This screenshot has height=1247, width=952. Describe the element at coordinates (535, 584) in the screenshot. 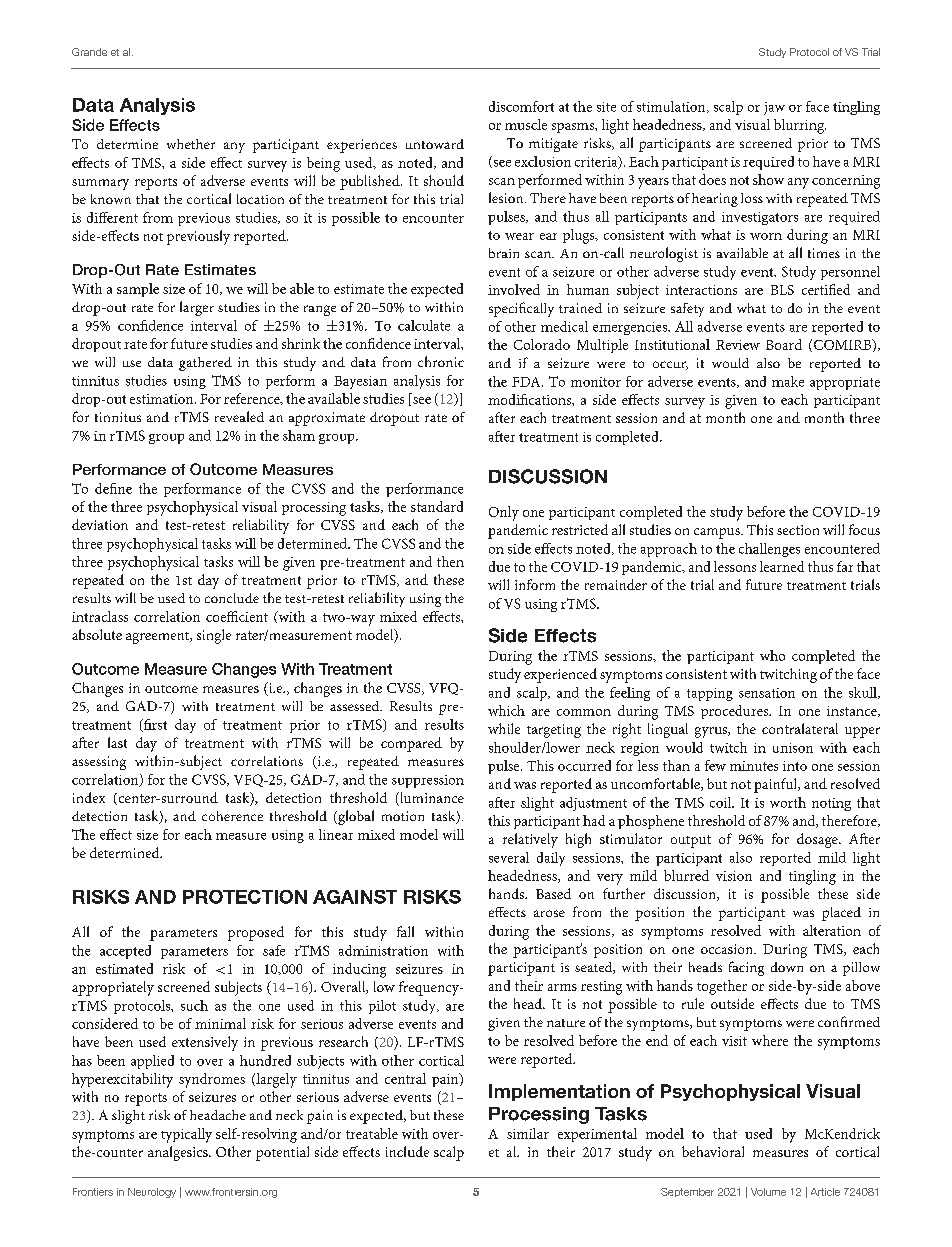

I see `inform` at that location.
